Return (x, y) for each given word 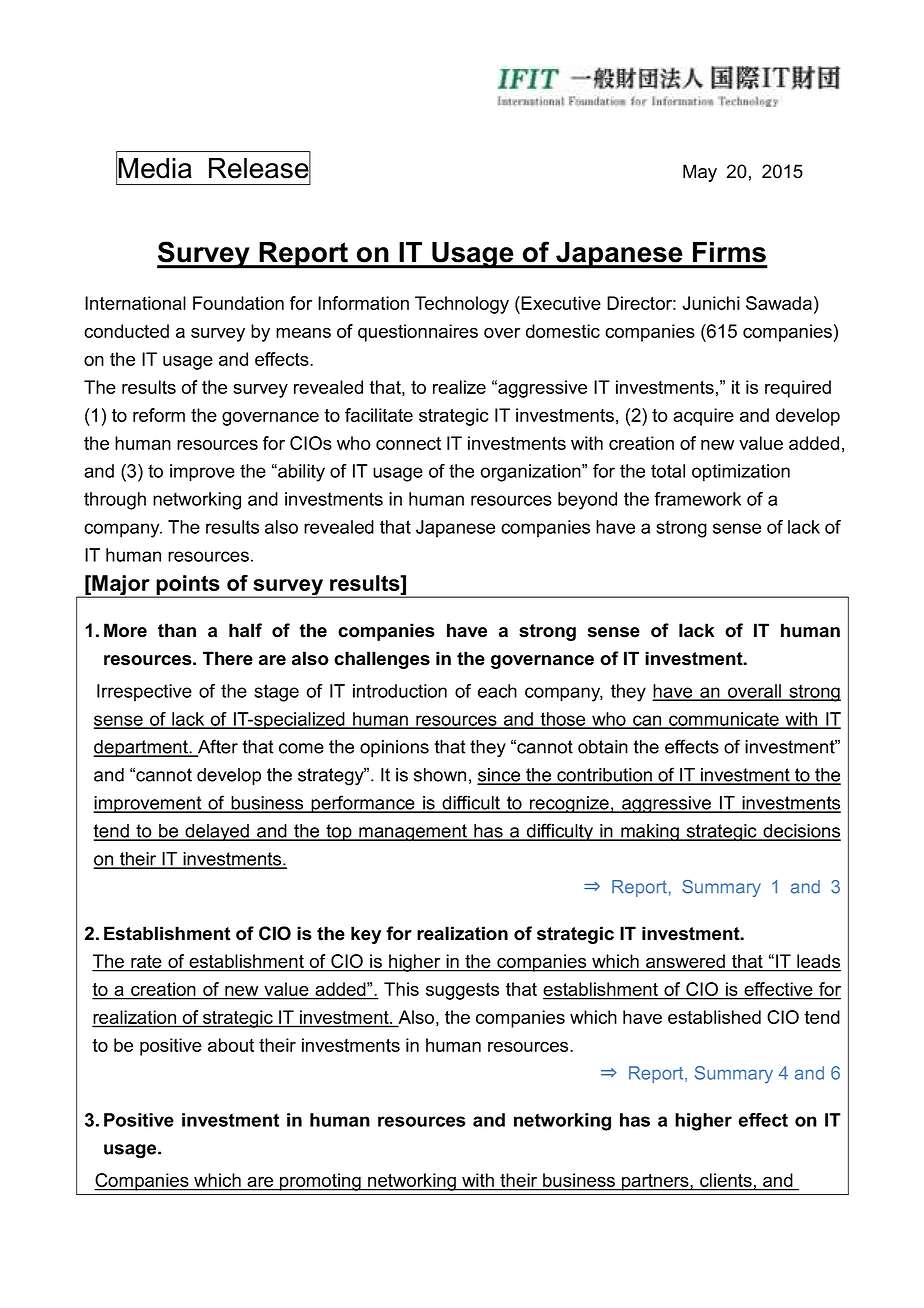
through (115, 501)
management (413, 833)
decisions (801, 832)
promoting (320, 1182)
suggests (462, 991)
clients (726, 1181)
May (700, 173)
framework (697, 499)
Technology (462, 305)
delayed (217, 833)
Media (155, 168)
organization (531, 473)
